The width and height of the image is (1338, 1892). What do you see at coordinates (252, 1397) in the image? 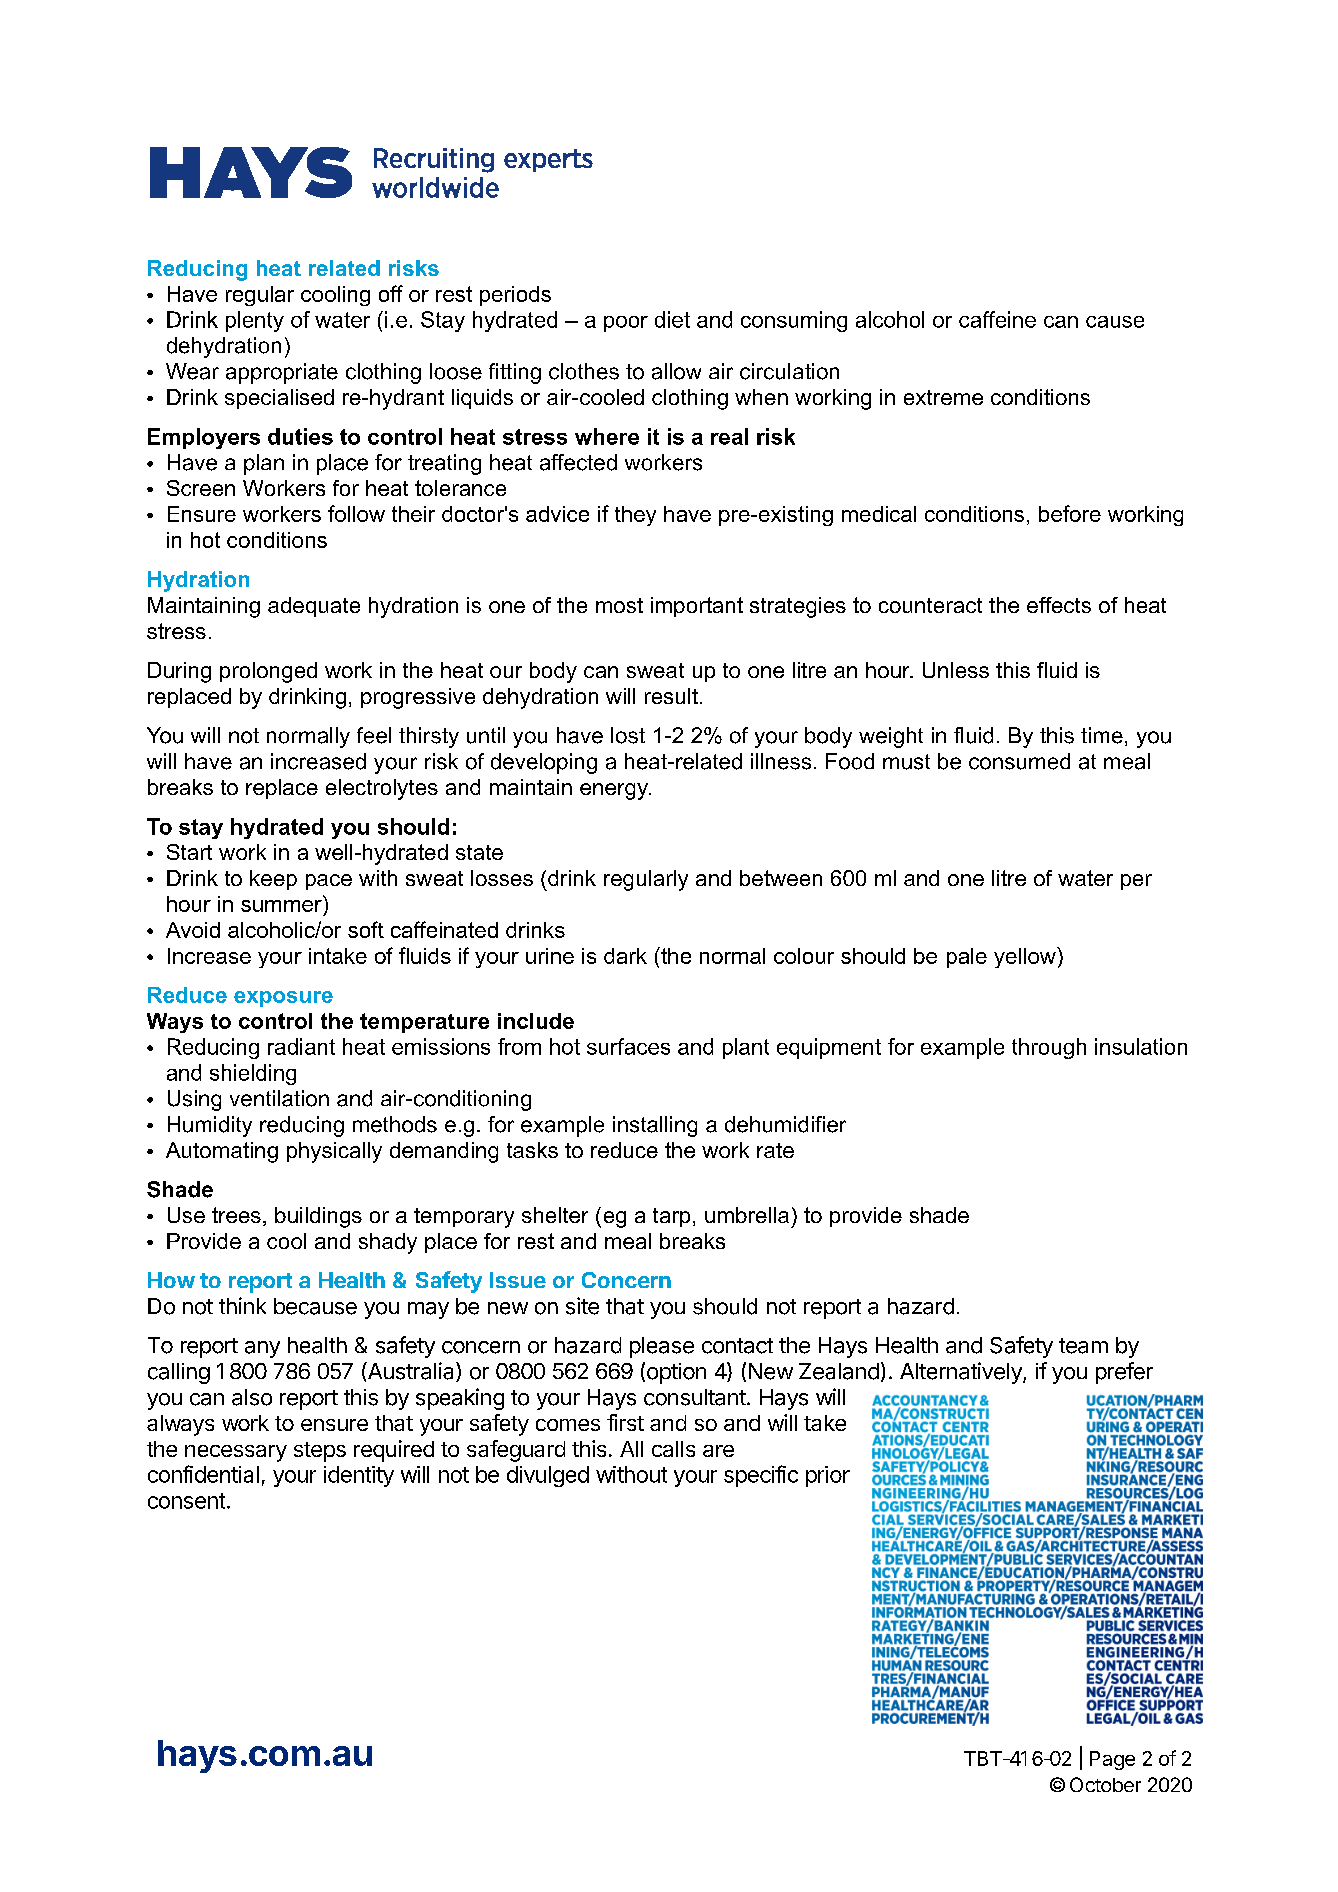
I see `also` at bounding box center [252, 1397].
